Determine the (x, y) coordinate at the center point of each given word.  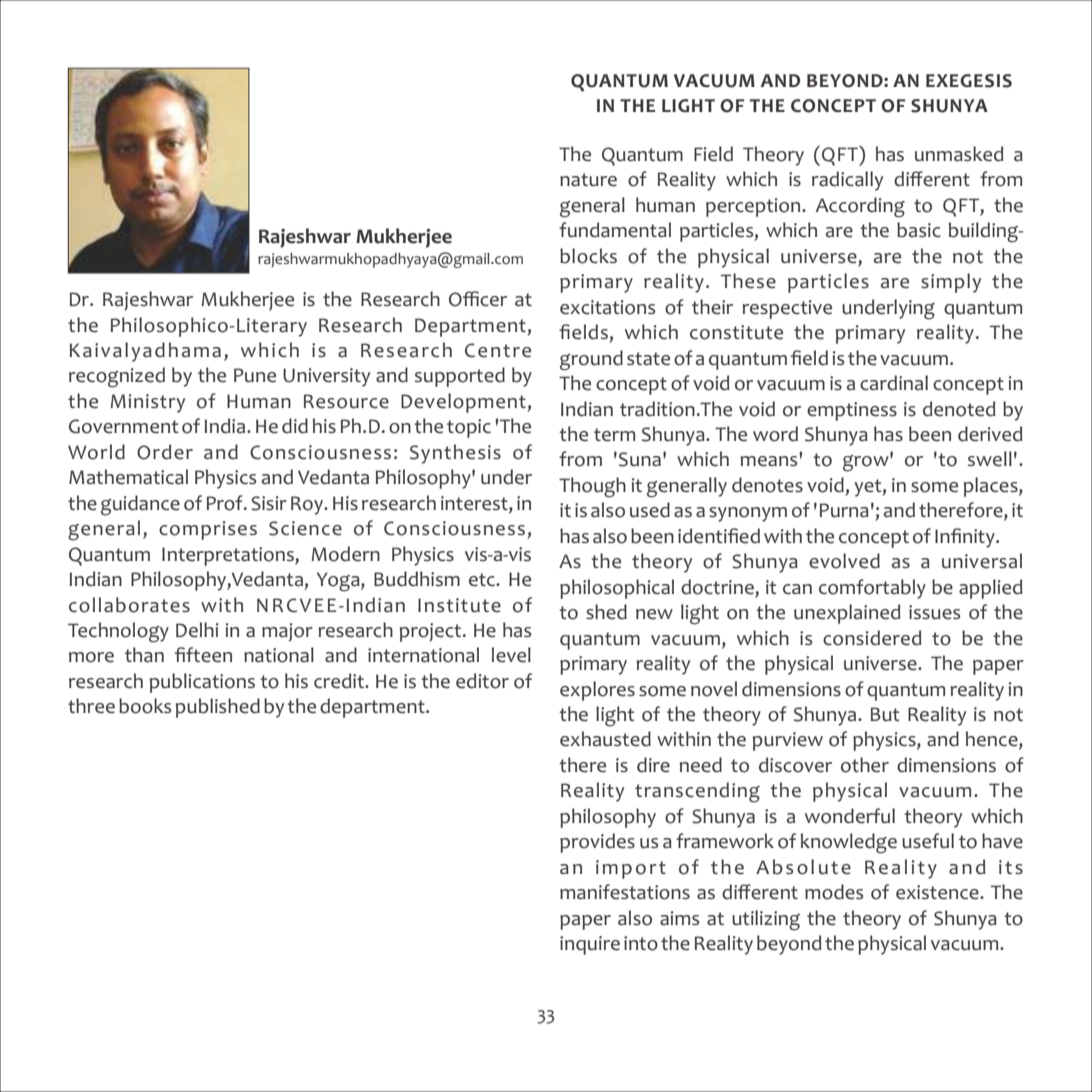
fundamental (615, 230)
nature (588, 180)
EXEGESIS (969, 81)
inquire (590, 945)
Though (592, 487)
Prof (226, 503)
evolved (844, 561)
